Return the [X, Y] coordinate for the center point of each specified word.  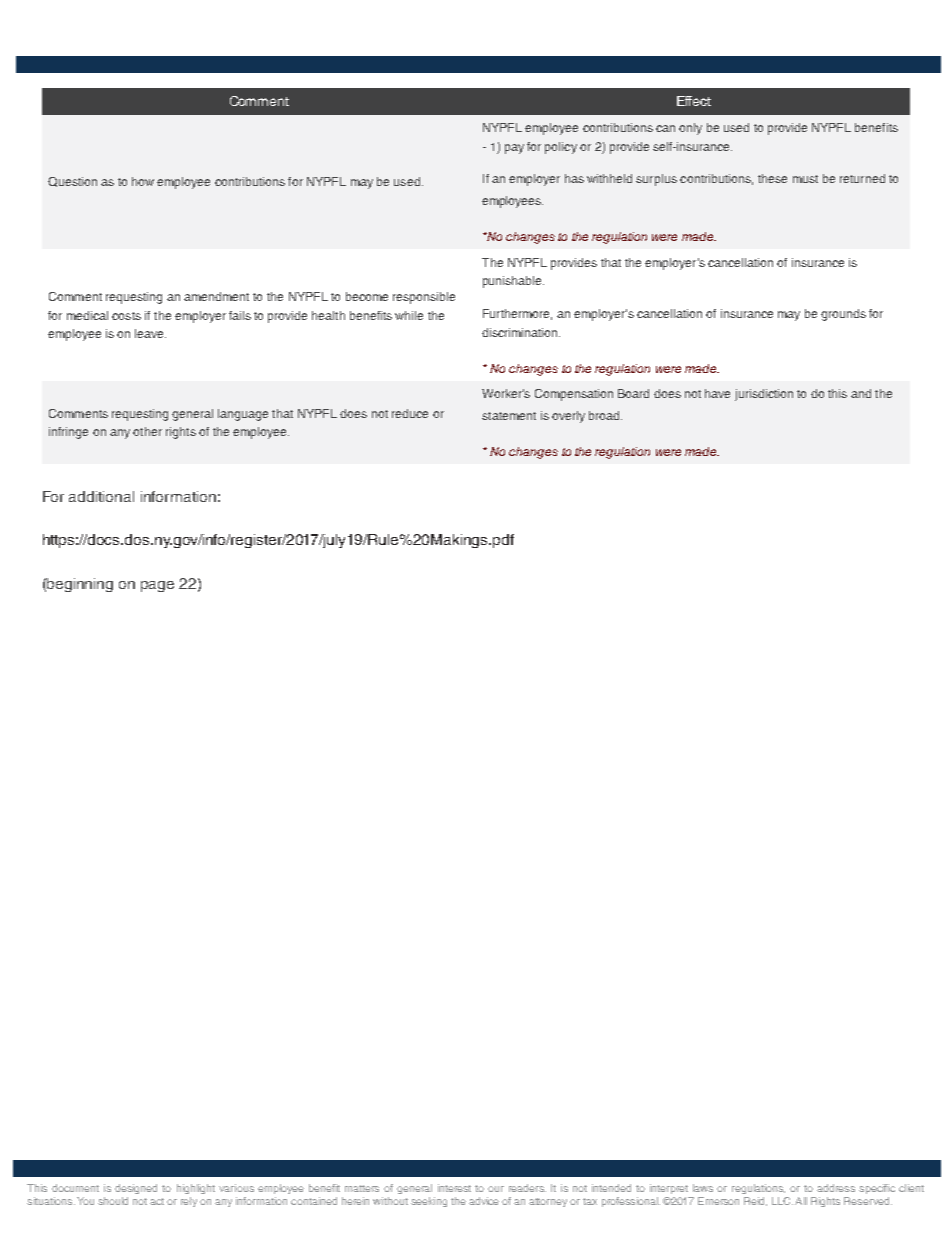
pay [514, 149]
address [836, 1188]
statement [509, 416]
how [143, 181]
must [805, 179]
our [496, 1189]
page [157, 586]
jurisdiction [764, 395]
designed [136, 1189]
